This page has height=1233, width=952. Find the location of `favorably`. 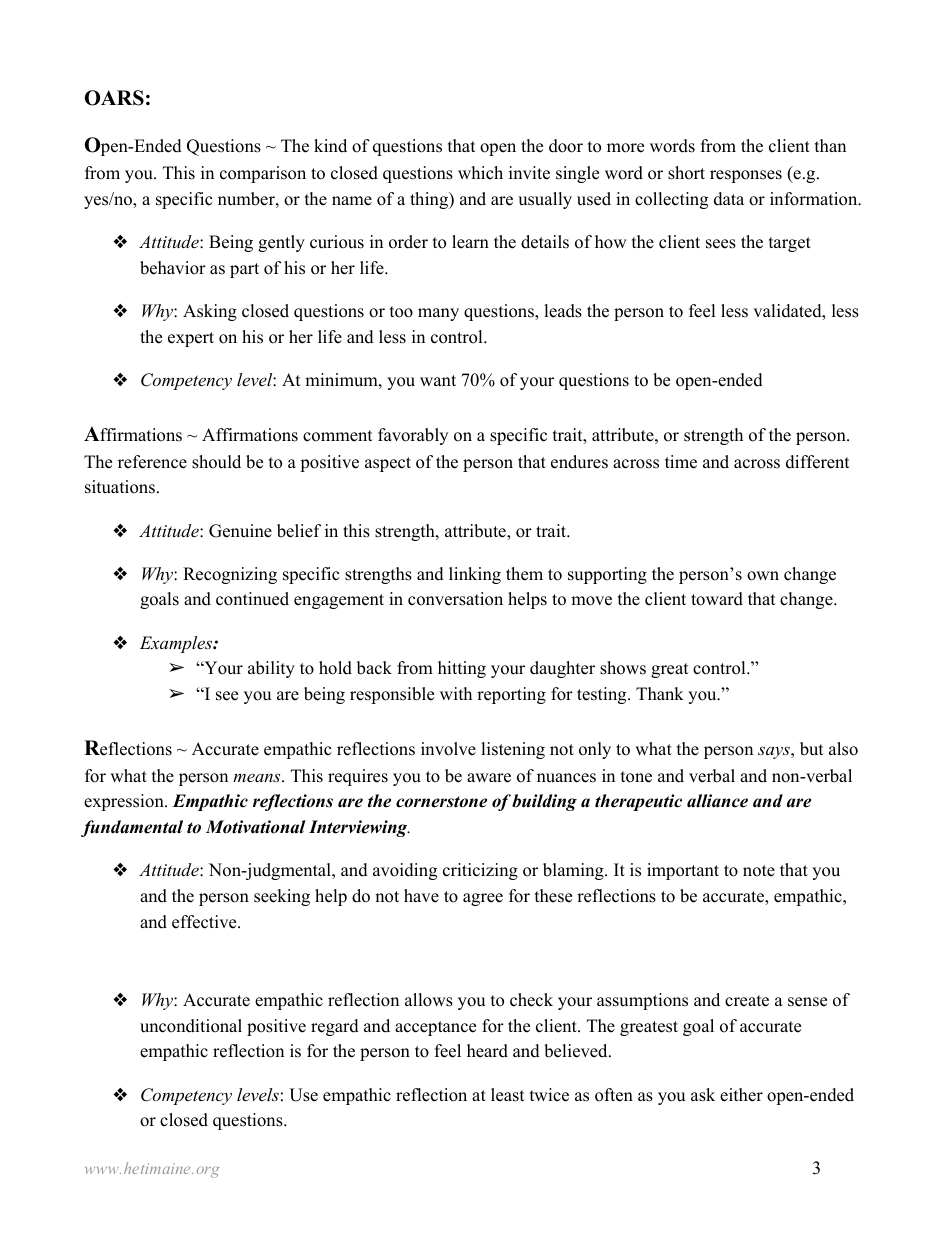

favorably is located at coordinates (413, 436).
